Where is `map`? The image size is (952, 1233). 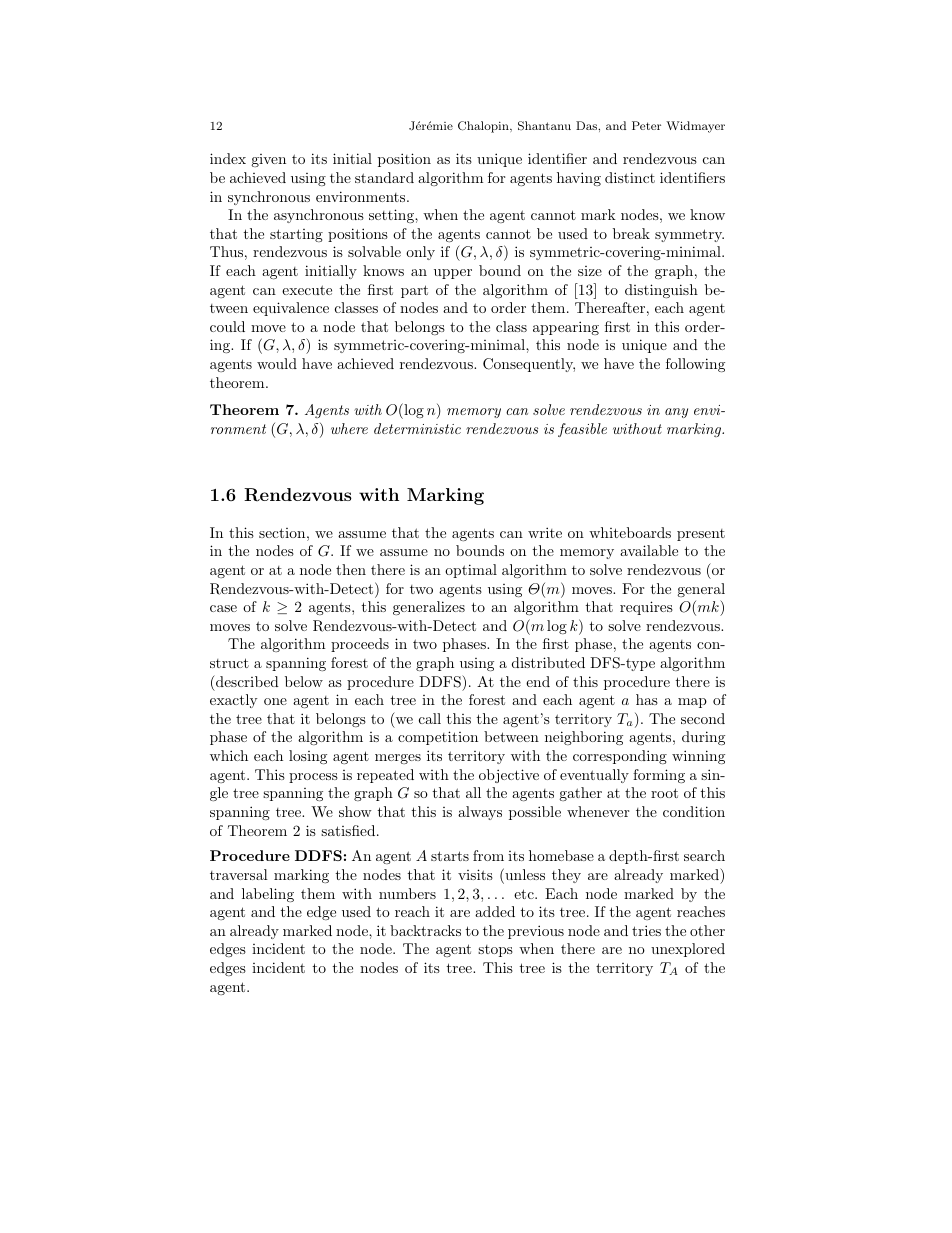 map is located at coordinates (692, 703).
